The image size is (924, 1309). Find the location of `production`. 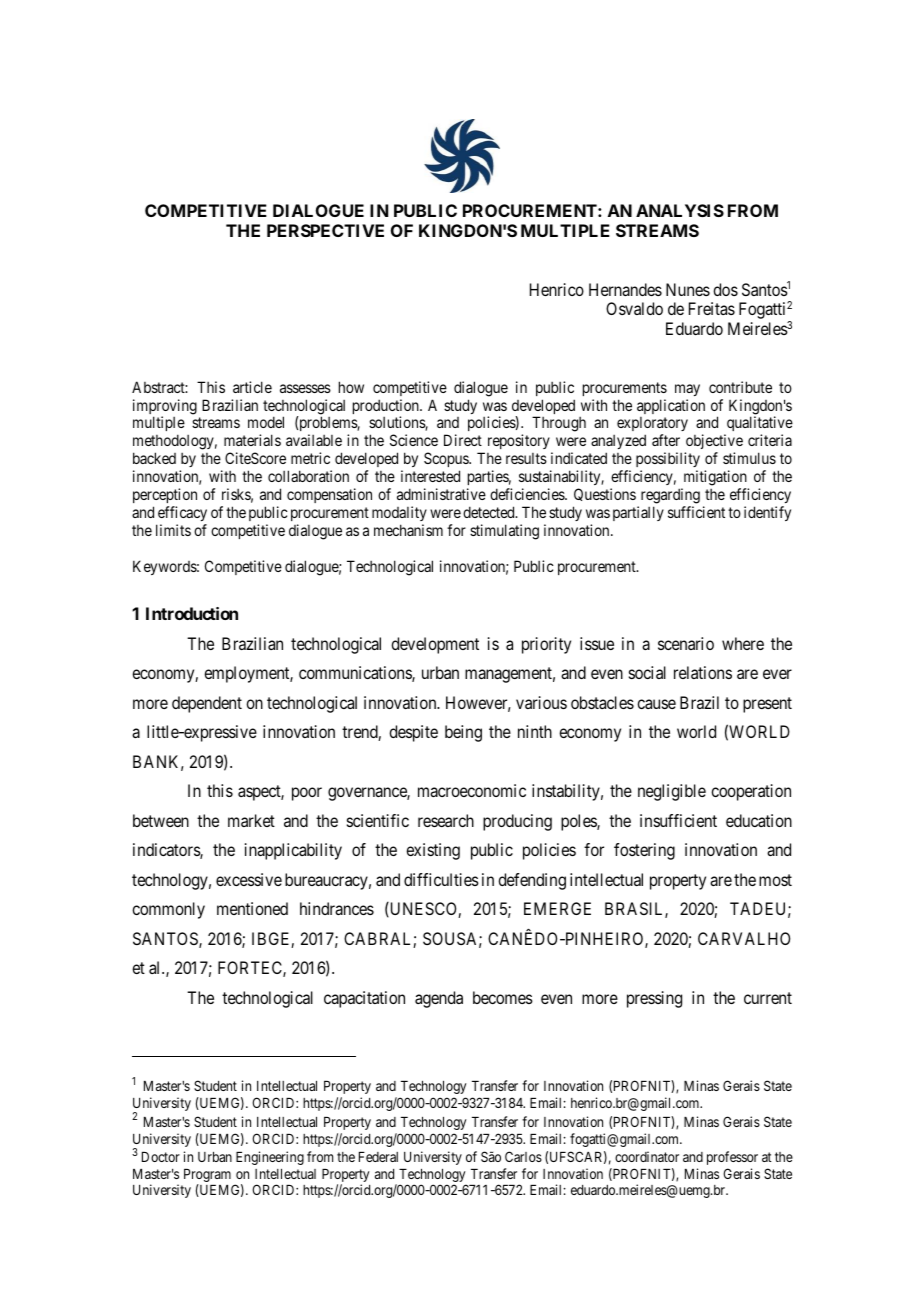

production is located at coordinates (387, 408).
